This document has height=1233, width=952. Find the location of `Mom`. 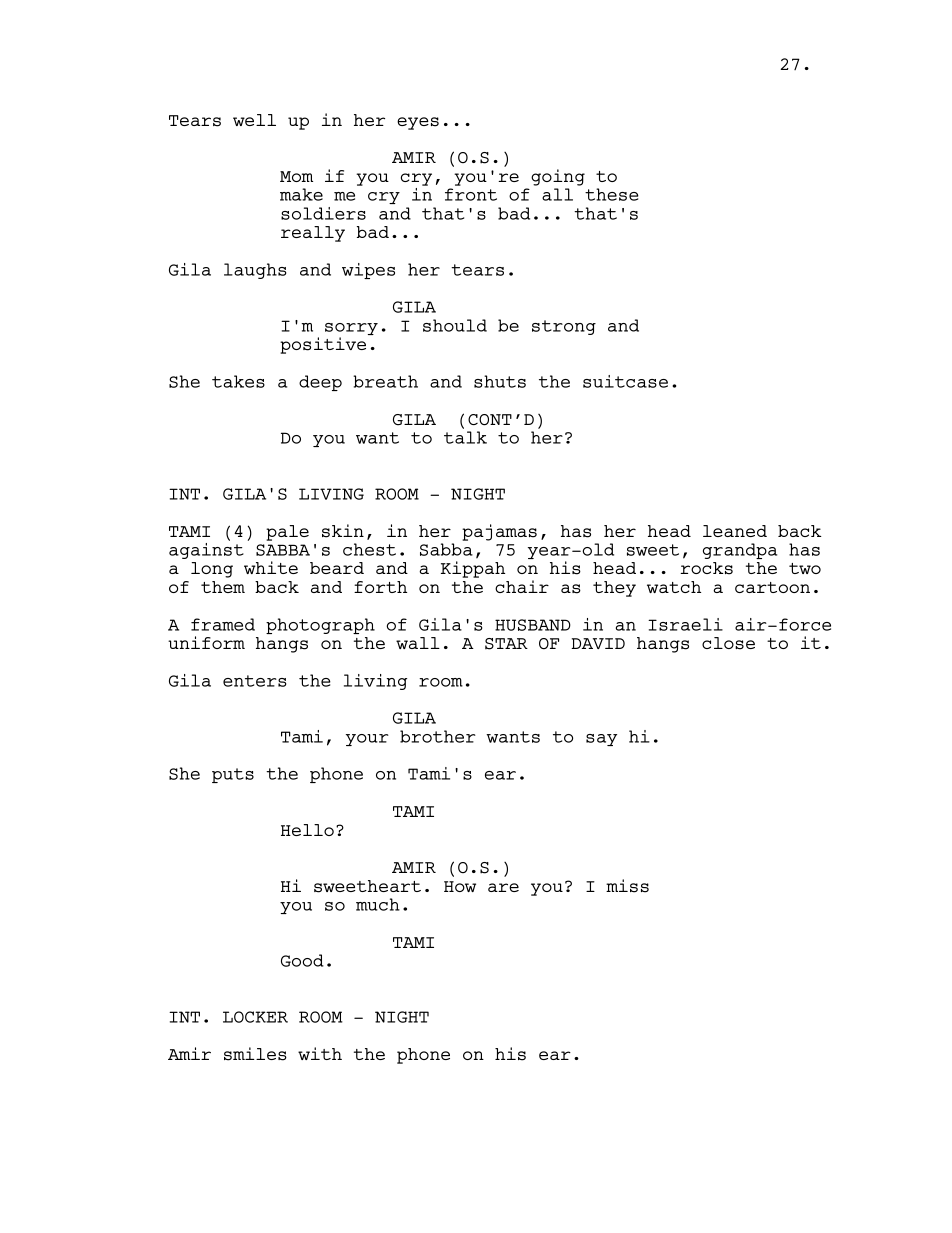

Mom is located at coordinates (296, 176).
